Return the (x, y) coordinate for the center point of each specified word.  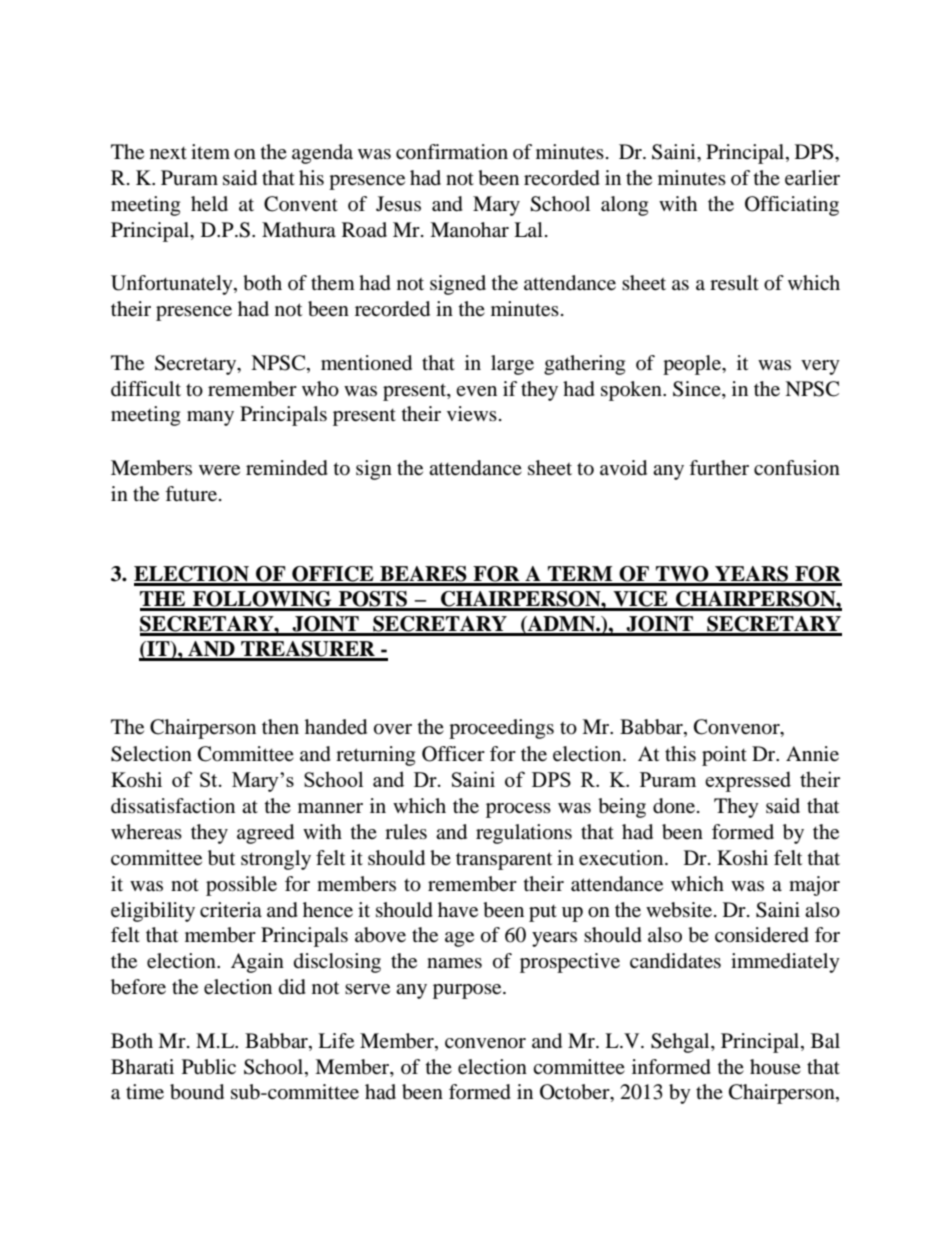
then (280, 727)
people (693, 365)
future (191, 494)
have (458, 910)
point (724, 756)
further (719, 468)
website (680, 910)
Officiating (792, 206)
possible (241, 886)
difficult (146, 389)
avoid (623, 468)
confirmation (452, 152)
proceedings (501, 729)
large (512, 365)
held (209, 204)
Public (209, 1067)
